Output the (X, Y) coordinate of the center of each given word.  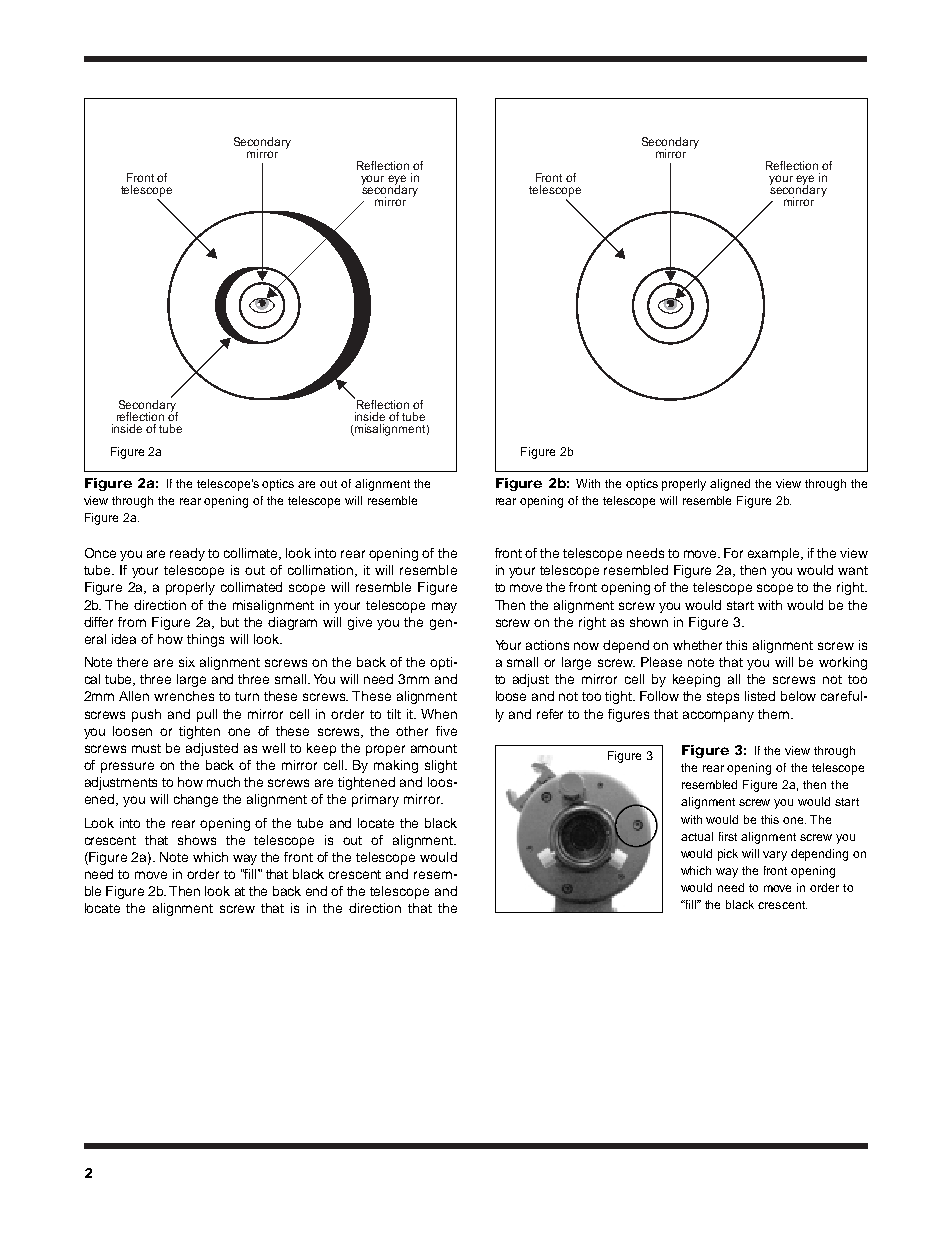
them (773, 714)
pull (207, 715)
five (446, 731)
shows (197, 840)
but (230, 622)
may (444, 607)
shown (649, 622)
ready (187, 554)
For (733, 553)
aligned (730, 485)
